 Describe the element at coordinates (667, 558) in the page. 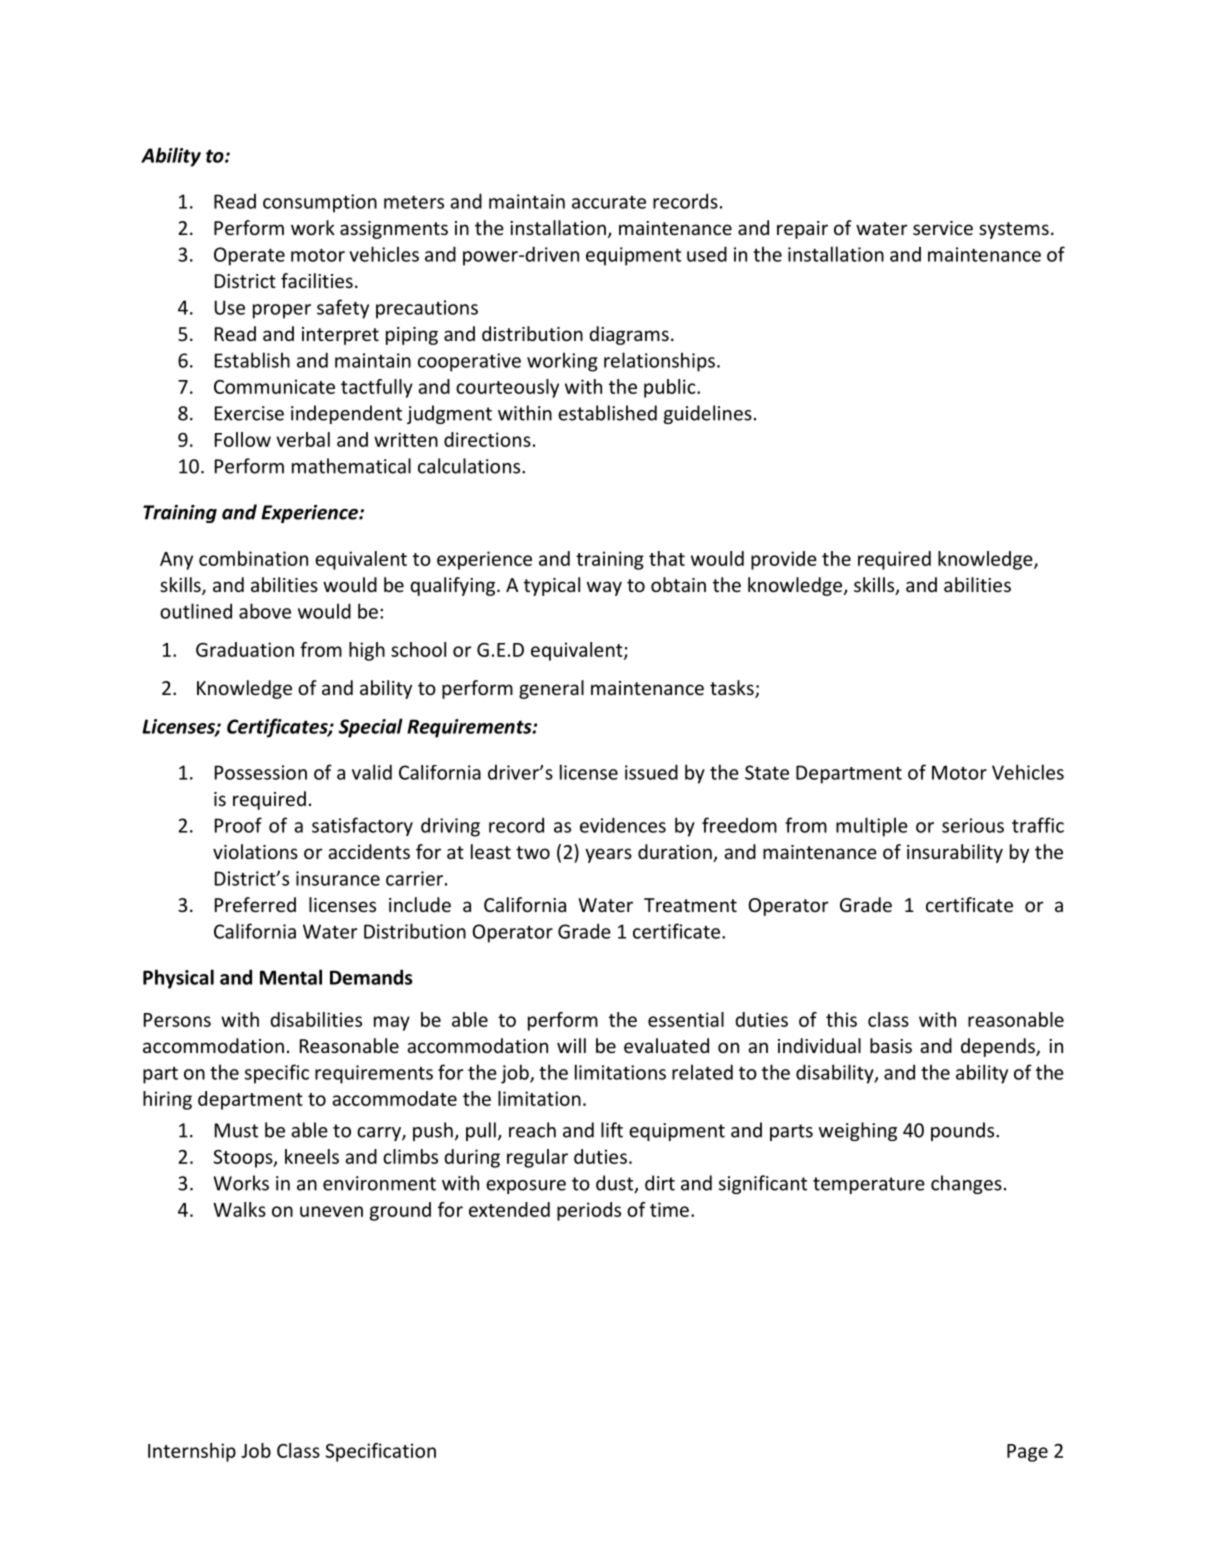

I see `that` at that location.
